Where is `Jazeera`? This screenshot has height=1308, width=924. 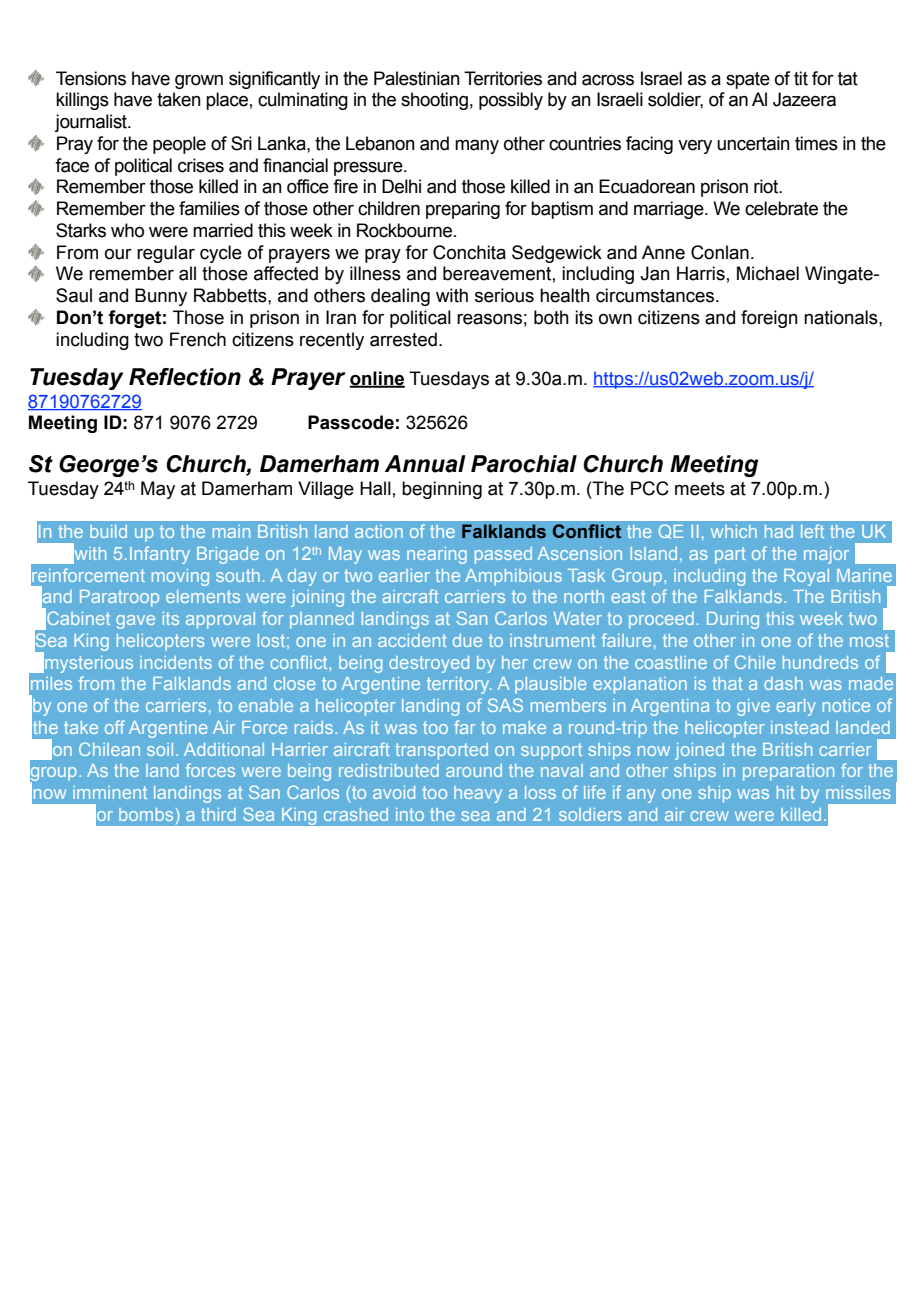
Jazeera is located at coordinates (804, 99).
